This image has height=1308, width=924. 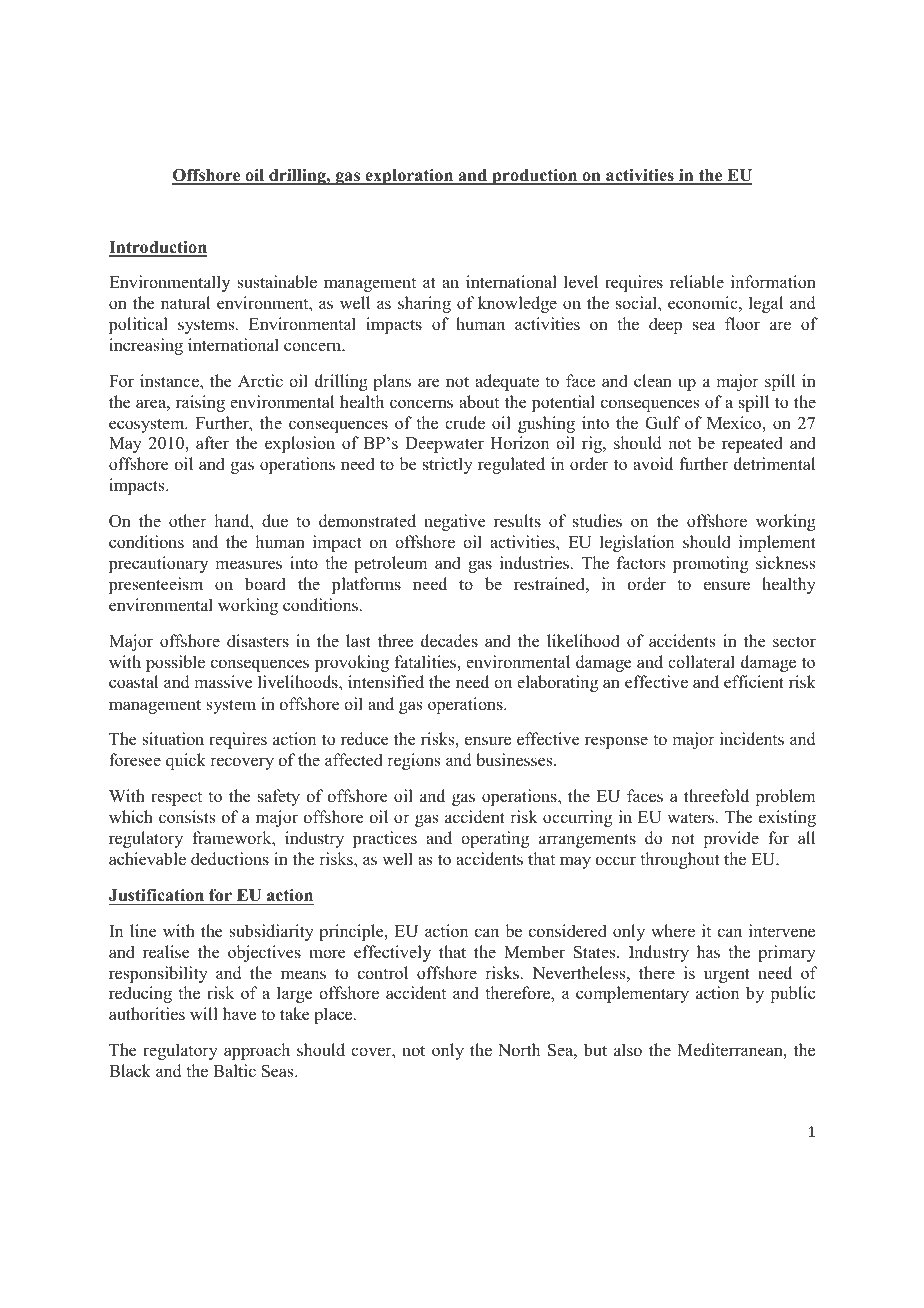 I want to click on exploration, so click(x=409, y=176).
